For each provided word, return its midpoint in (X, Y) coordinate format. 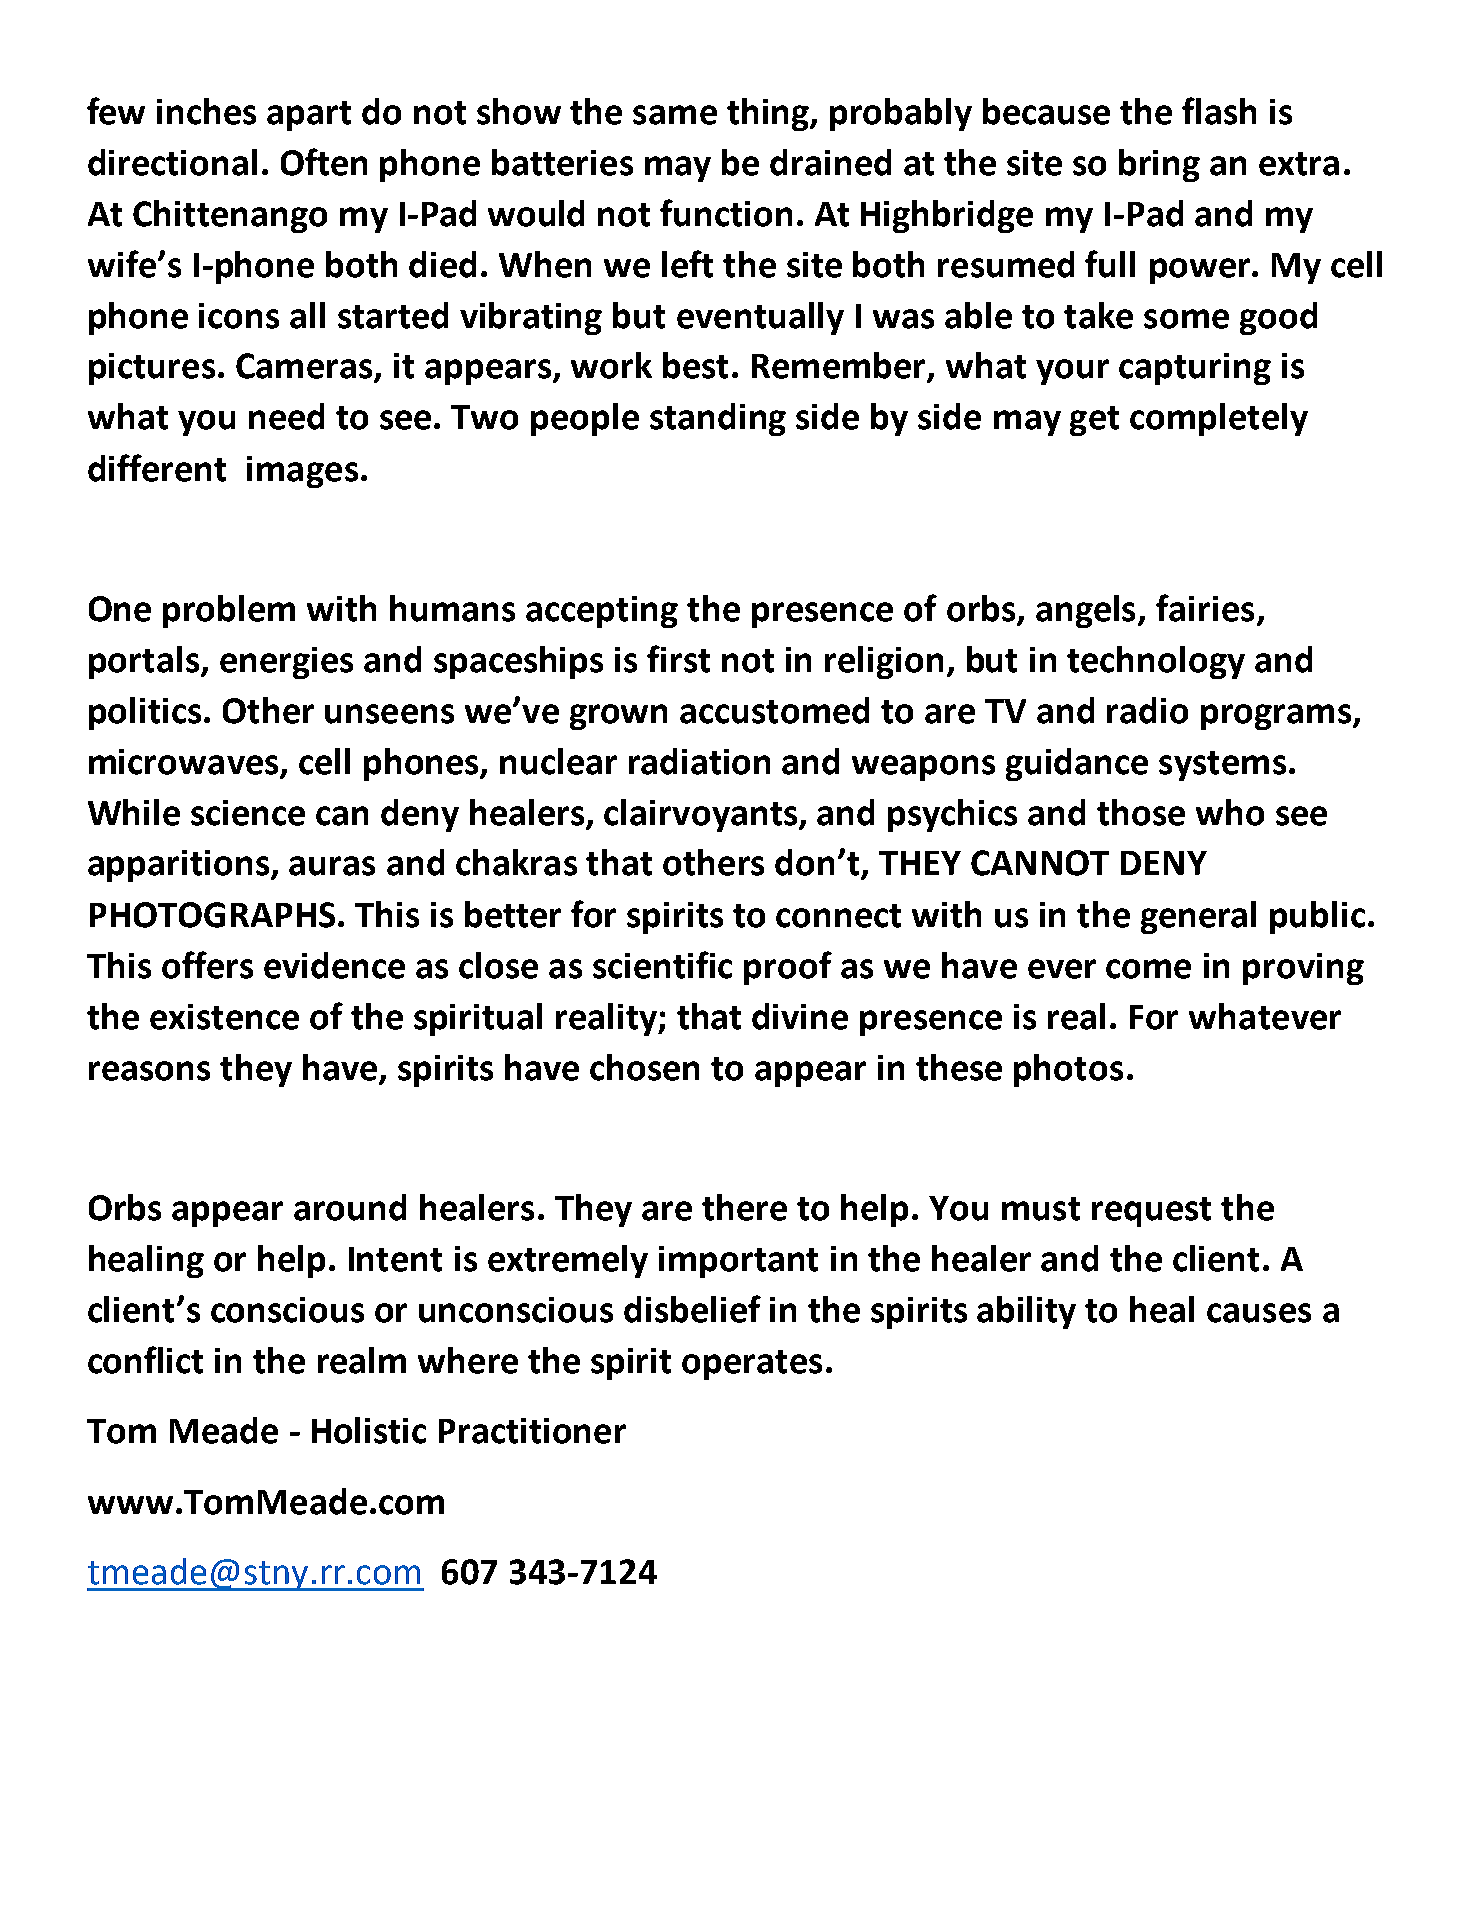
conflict (145, 1360)
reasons (149, 1071)
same (675, 115)
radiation (699, 761)
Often (324, 162)
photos (1068, 1070)
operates (752, 1365)
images (302, 472)
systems (1222, 766)
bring (1159, 165)
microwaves (185, 763)
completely (1219, 419)
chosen (644, 1067)
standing (718, 419)
